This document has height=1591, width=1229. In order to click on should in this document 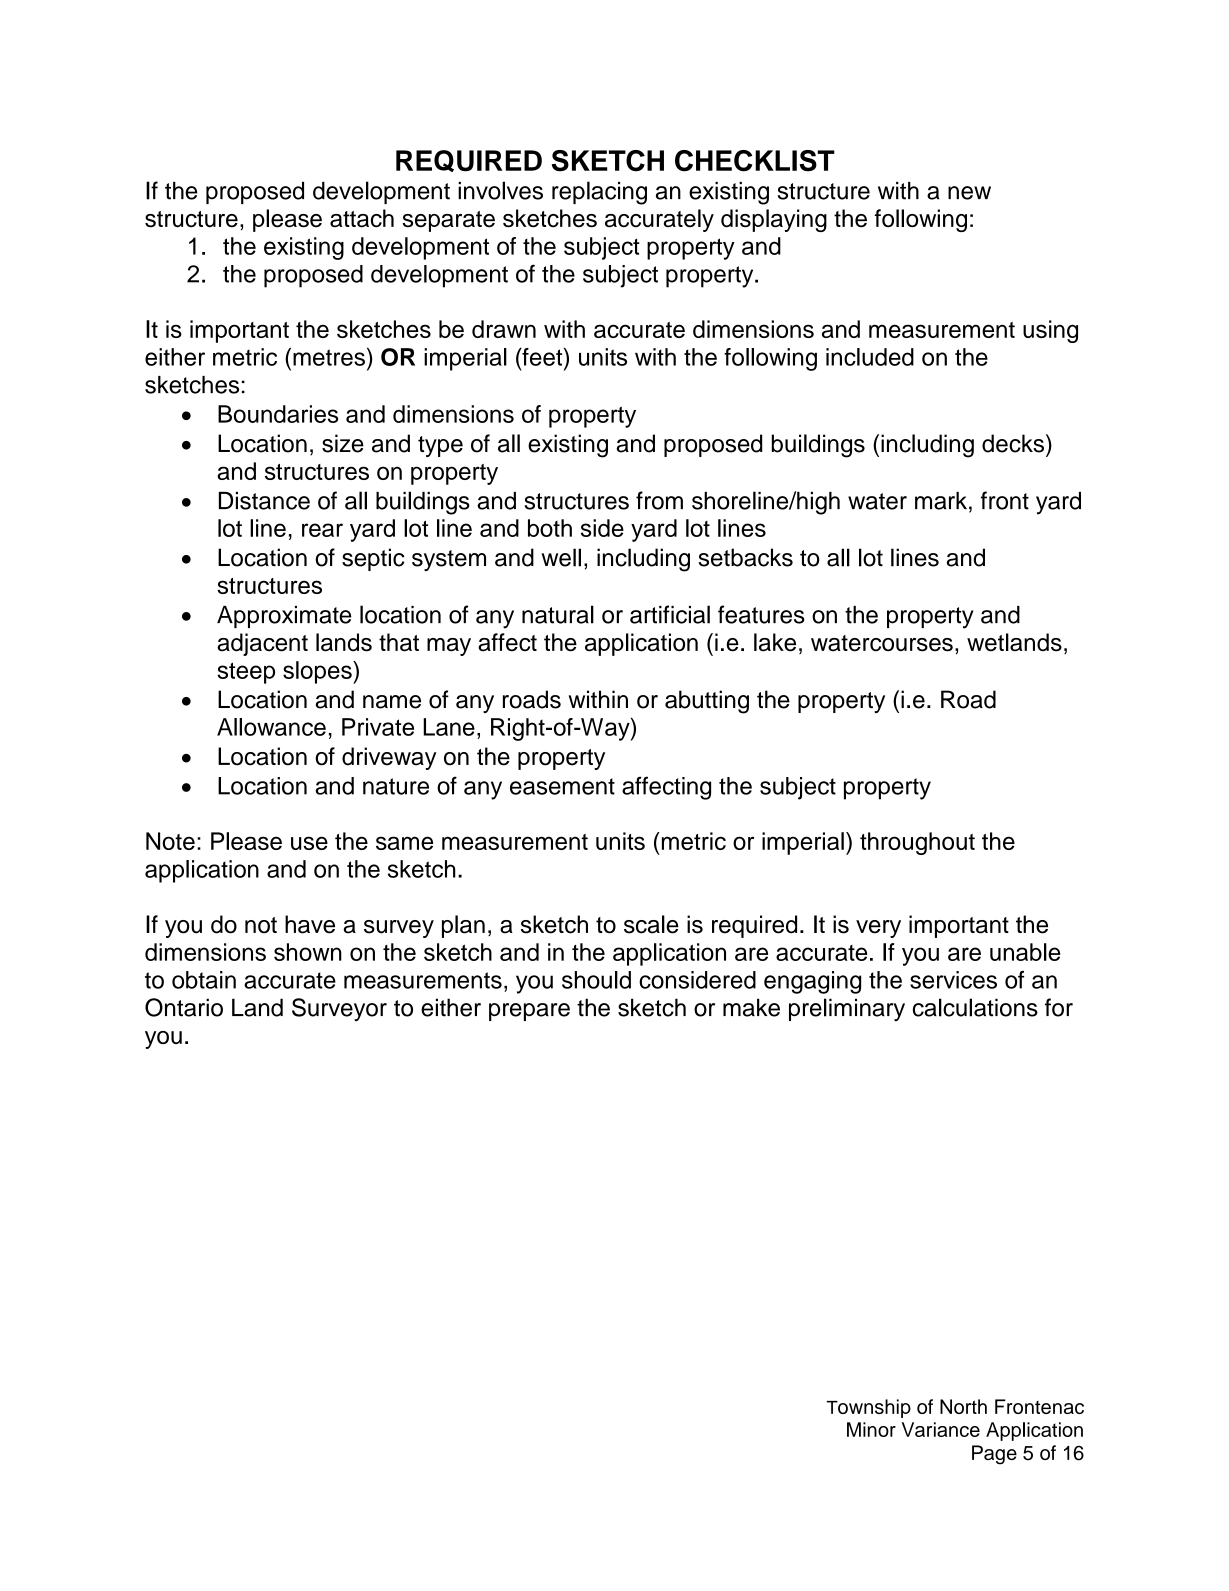, I will do `click(596, 980)`.
